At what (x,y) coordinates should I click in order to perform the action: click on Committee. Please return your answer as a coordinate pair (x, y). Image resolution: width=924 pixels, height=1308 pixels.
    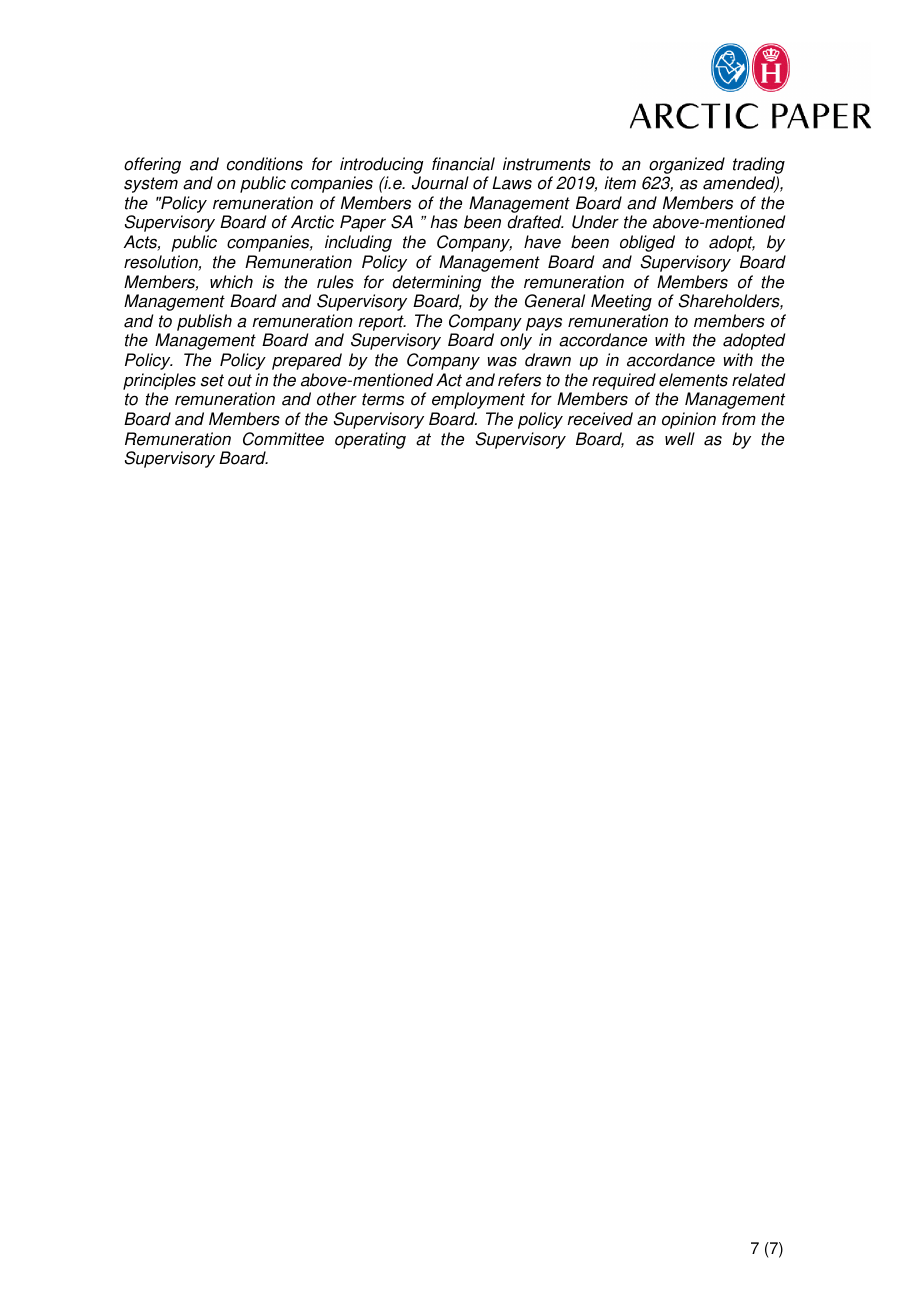
    Looking at the image, I should click on (283, 439).
